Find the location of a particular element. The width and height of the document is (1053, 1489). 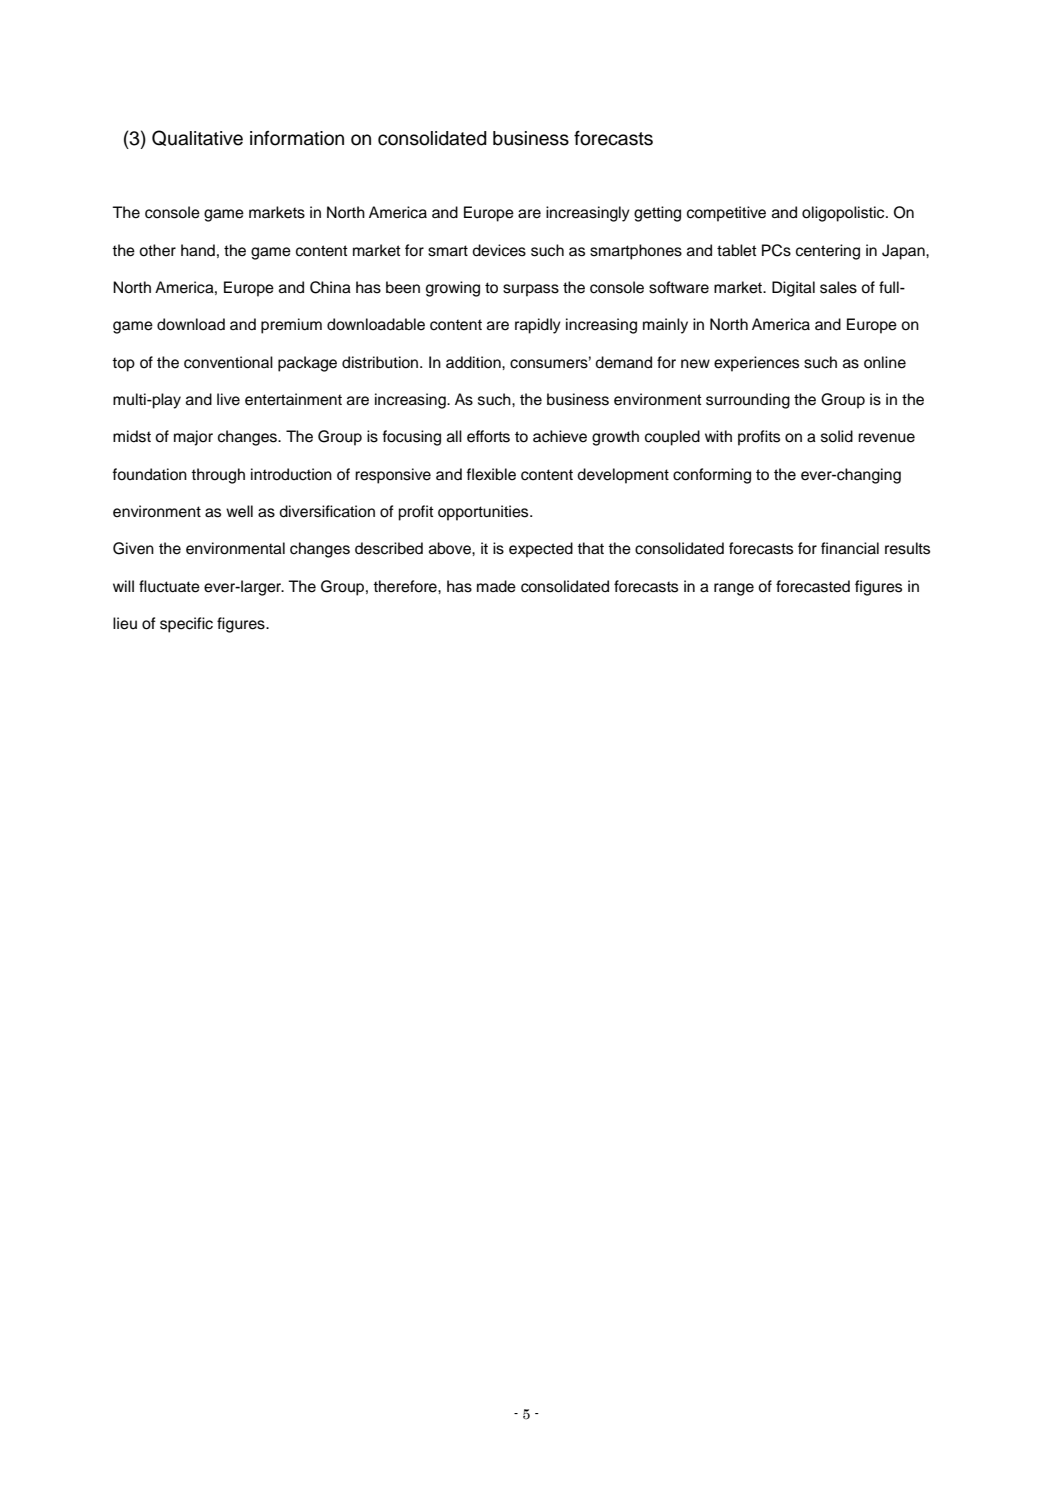

surpass is located at coordinates (531, 290).
